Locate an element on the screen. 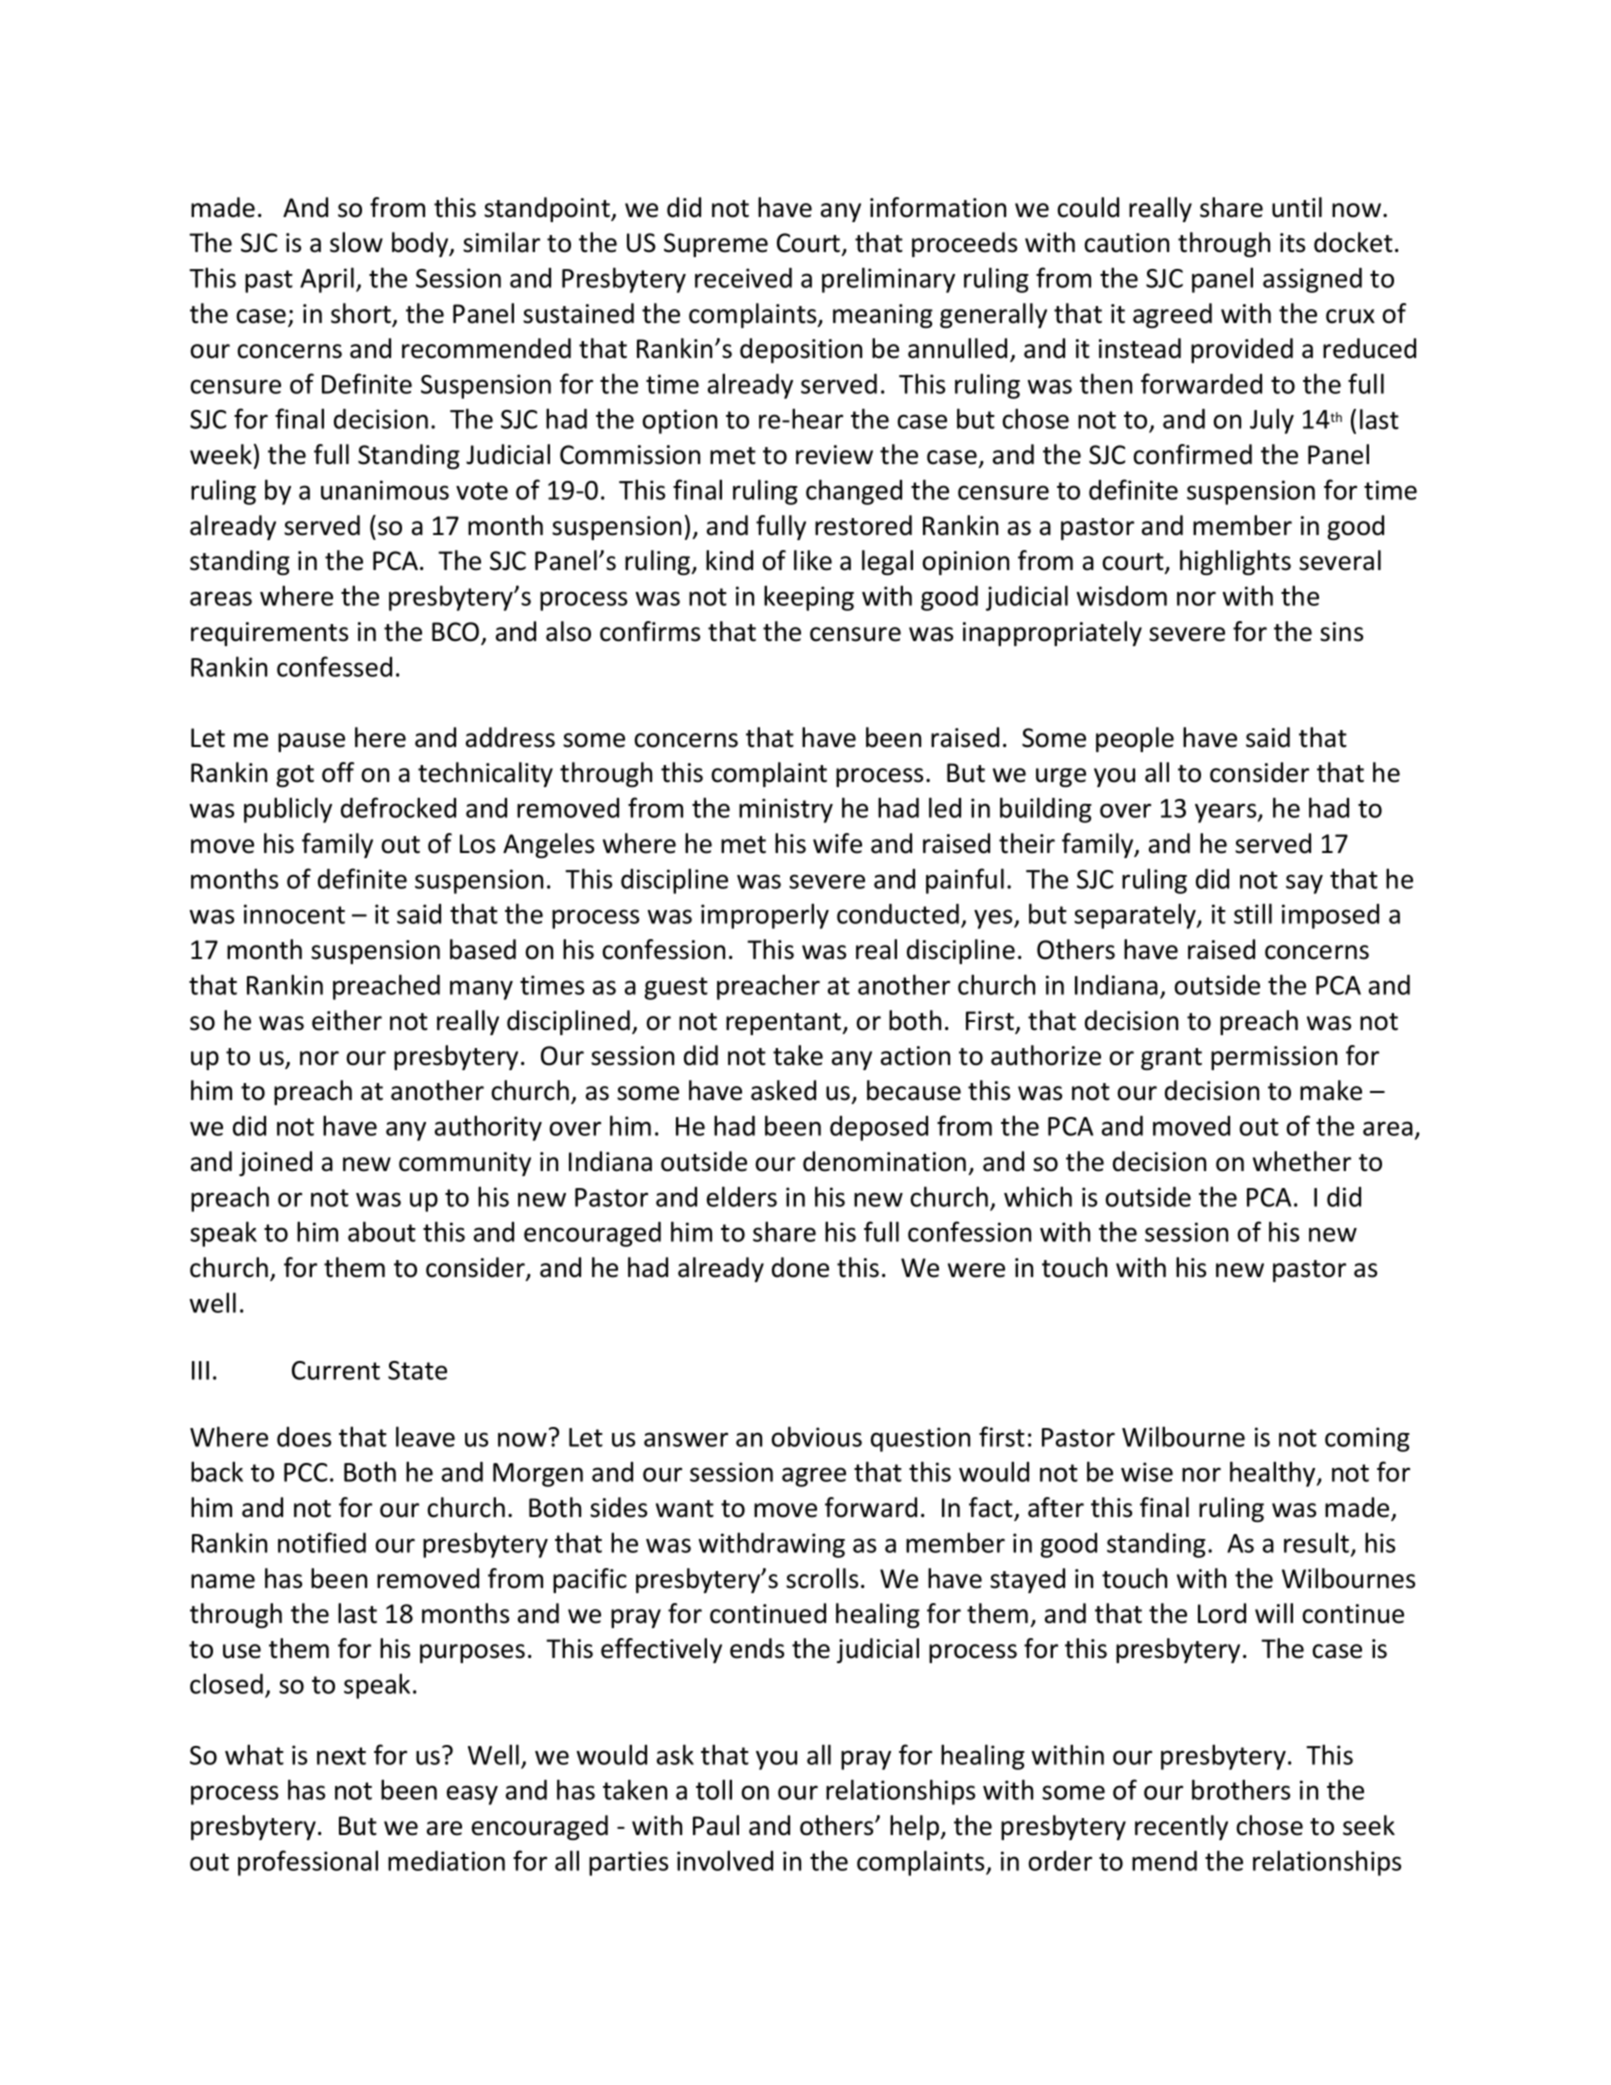 Image resolution: width=1611 pixels, height=2085 pixels. slow is located at coordinates (356, 242).
